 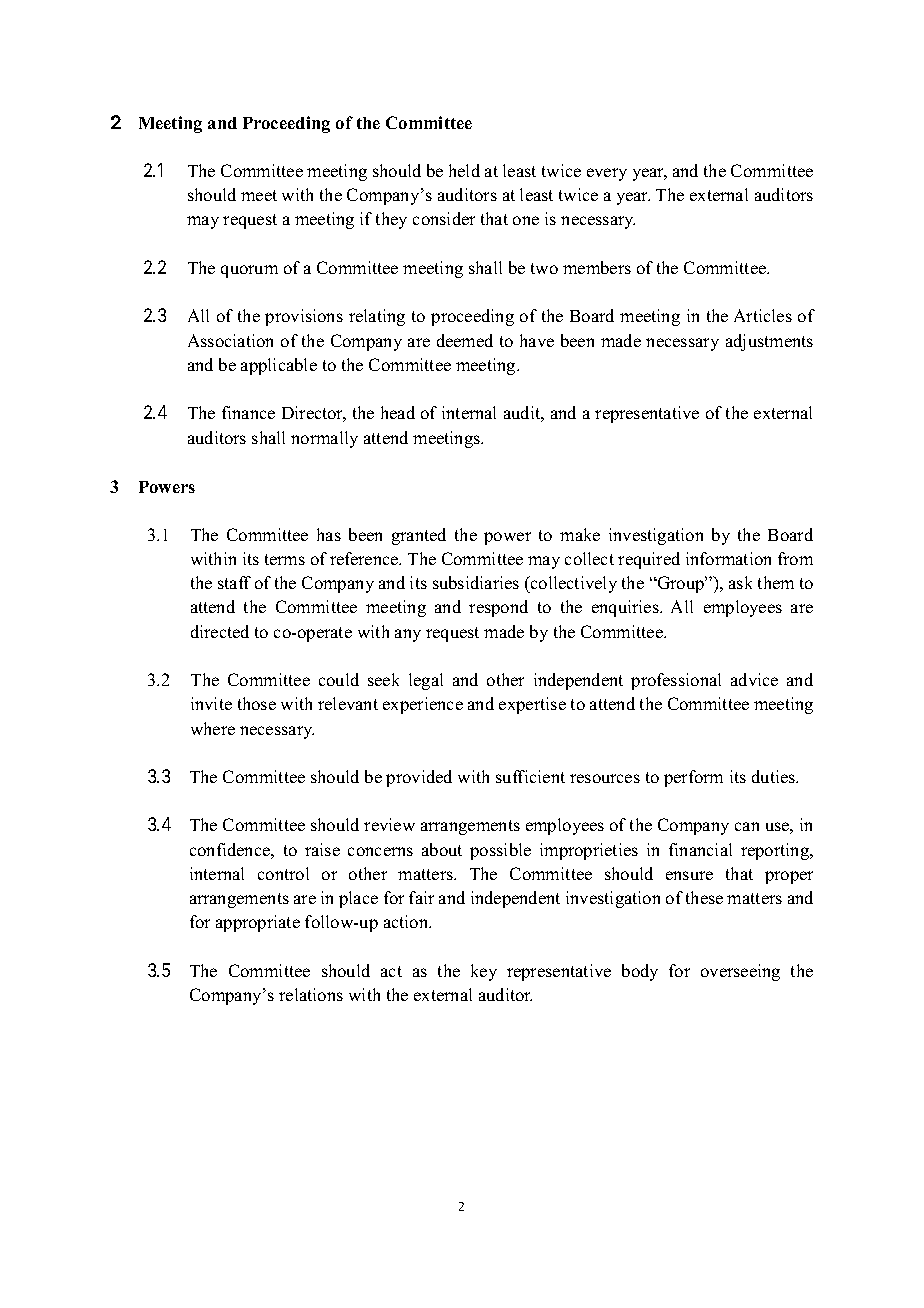 I want to click on every, so click(x=607, y=174).
